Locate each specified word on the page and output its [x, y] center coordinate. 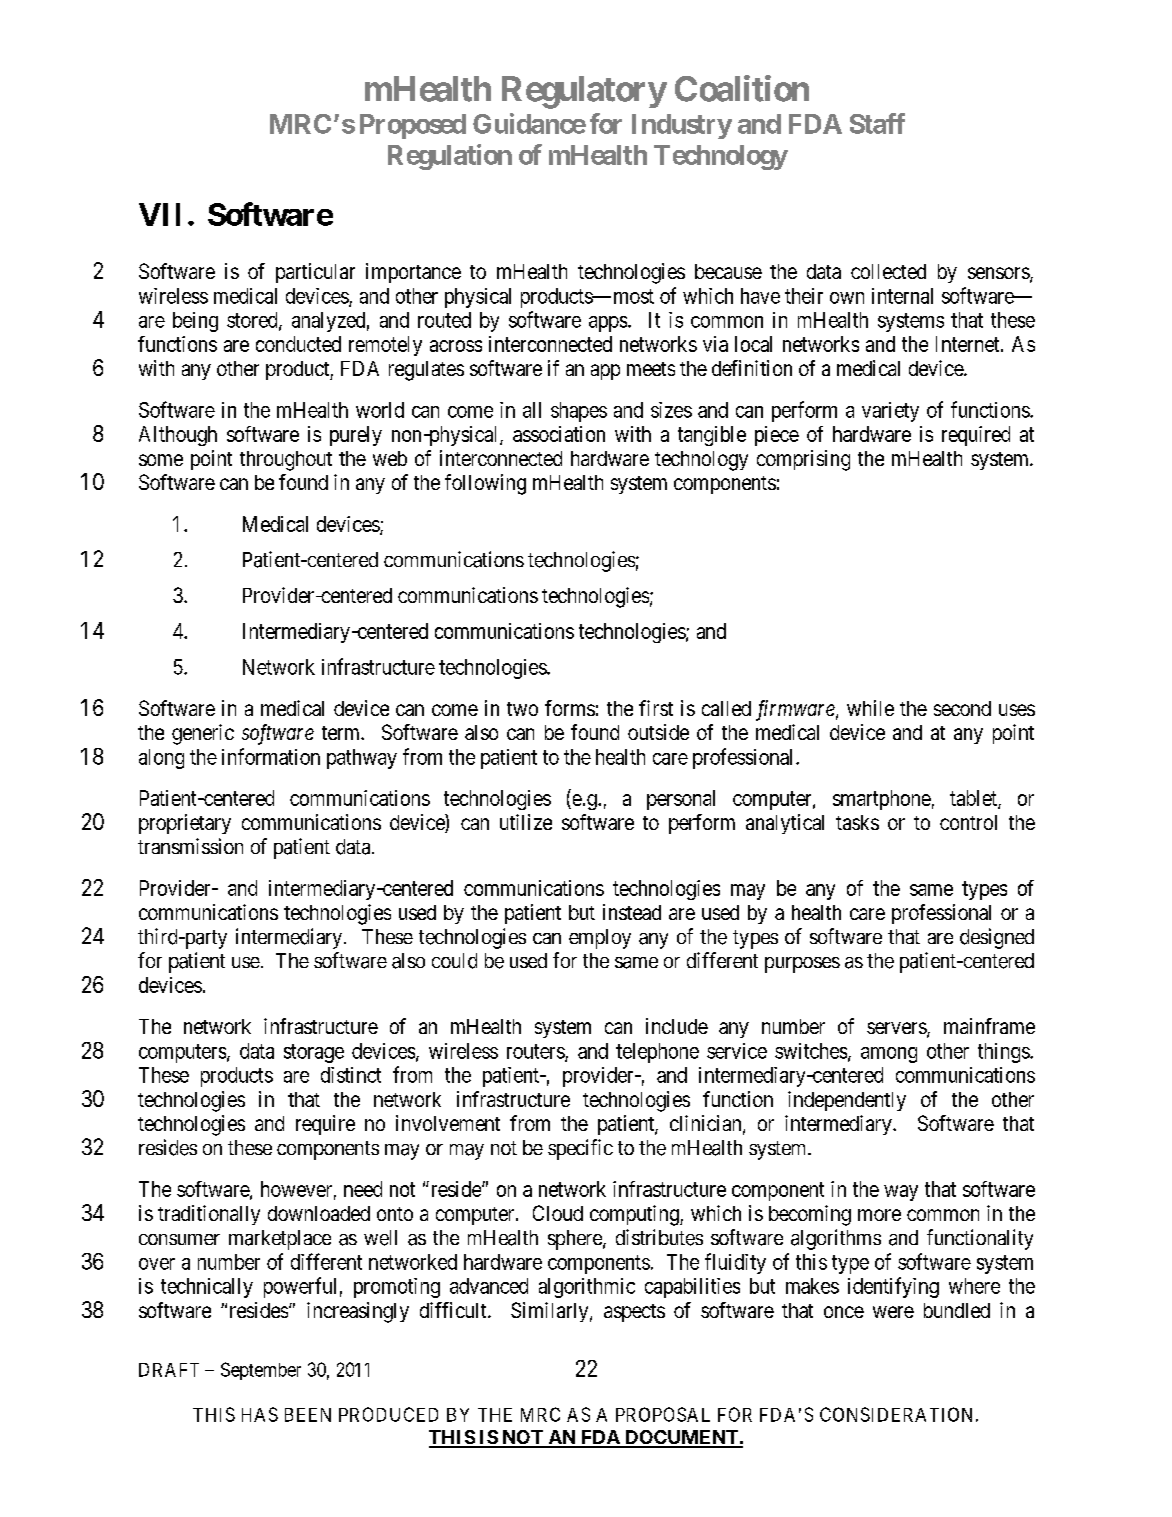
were [893, 1312]
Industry [682, 126]
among [889, 1055]
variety [890, 412]
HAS [260, 1414]
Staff [877, 123]
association [559, 434]
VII [159, 214]
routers [536, 1052]
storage [314, 1053]
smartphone [882, 800]
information [271, 756]
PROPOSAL [663, 1414]
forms [570, 708]
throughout [286, 461]
